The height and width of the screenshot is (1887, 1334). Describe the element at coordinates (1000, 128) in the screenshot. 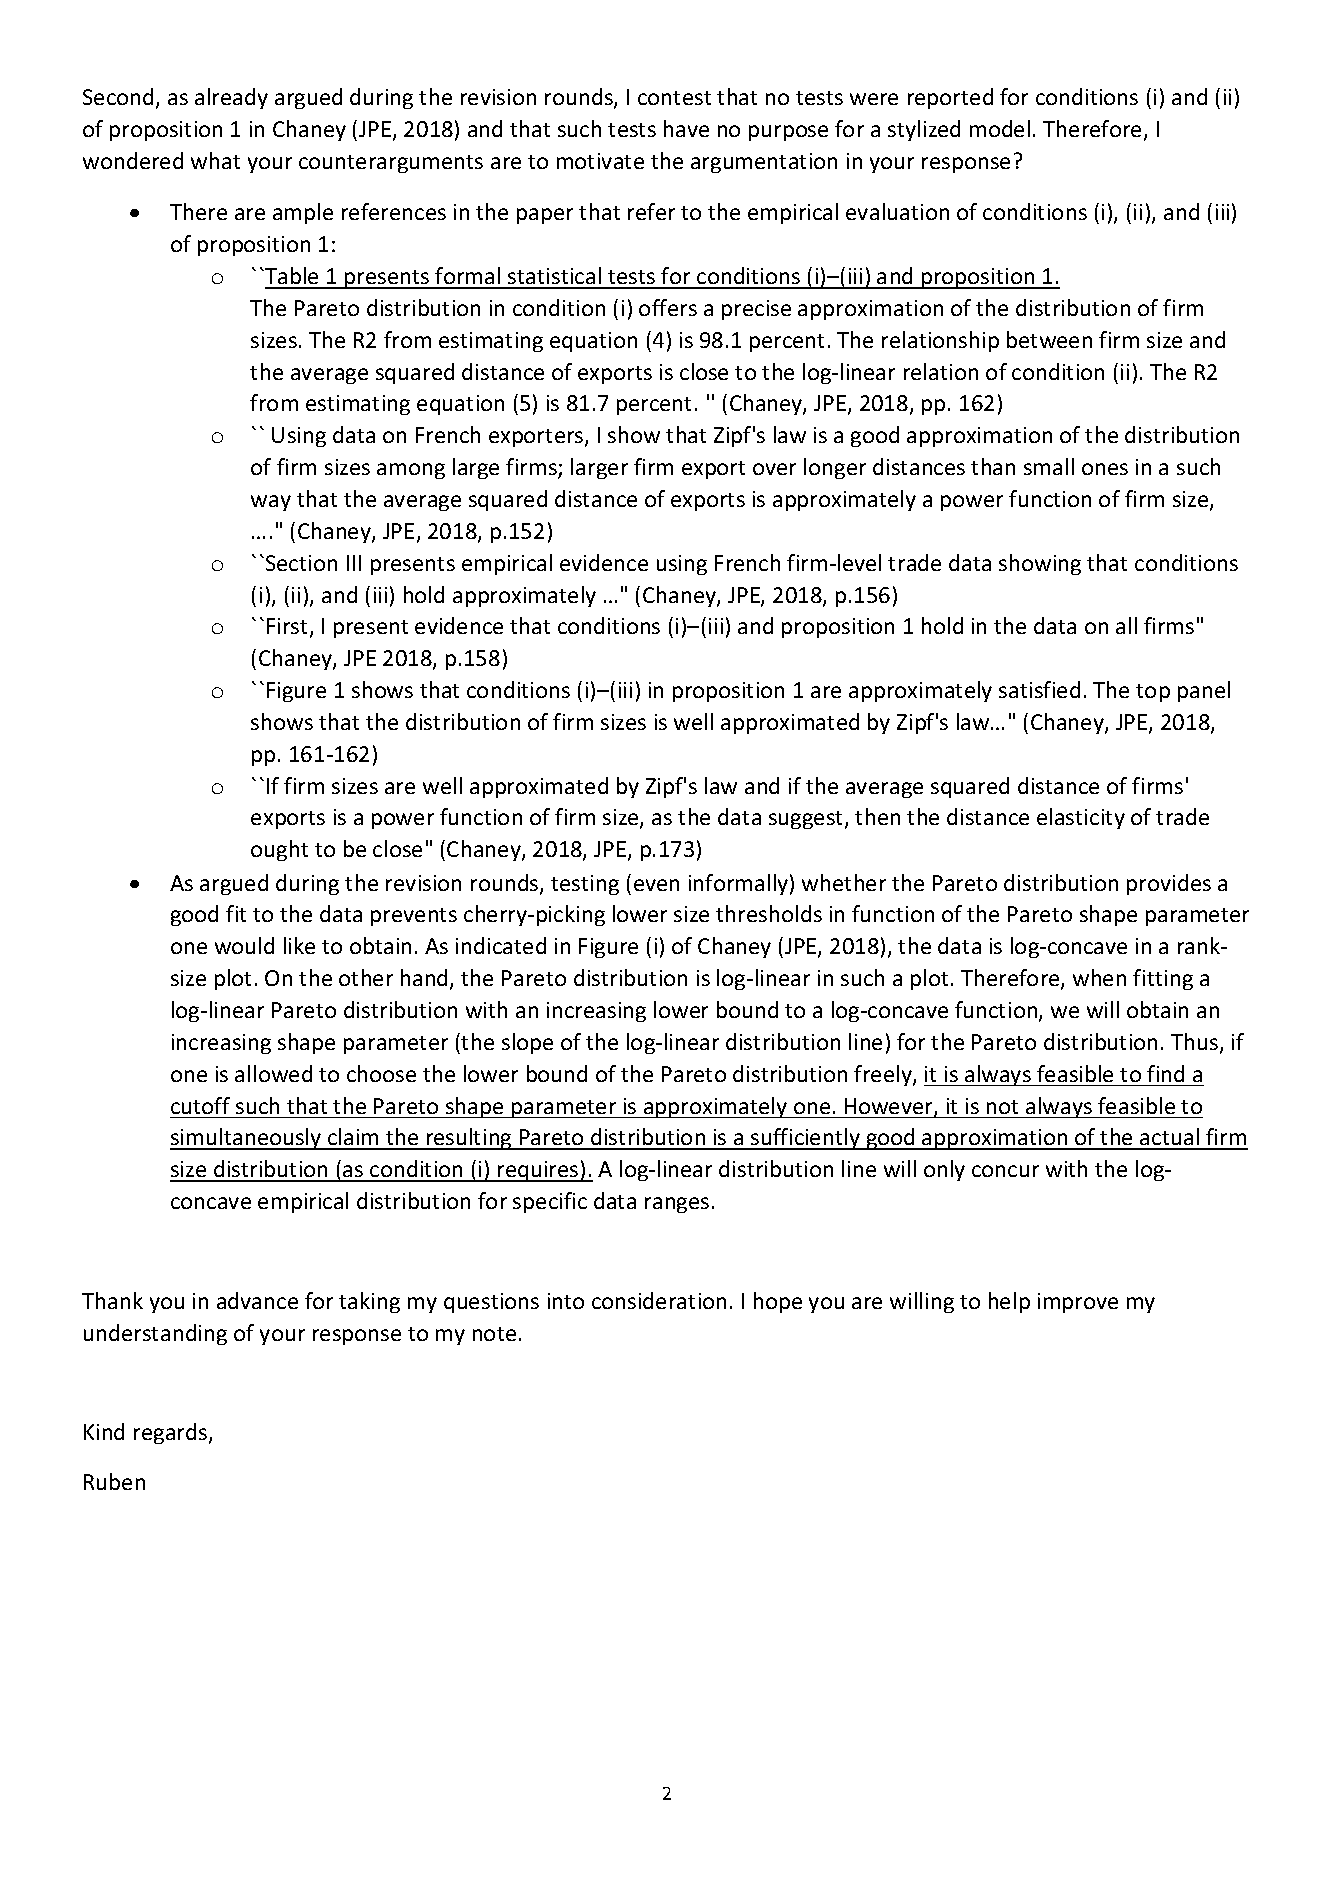

I see `model` at that location.
